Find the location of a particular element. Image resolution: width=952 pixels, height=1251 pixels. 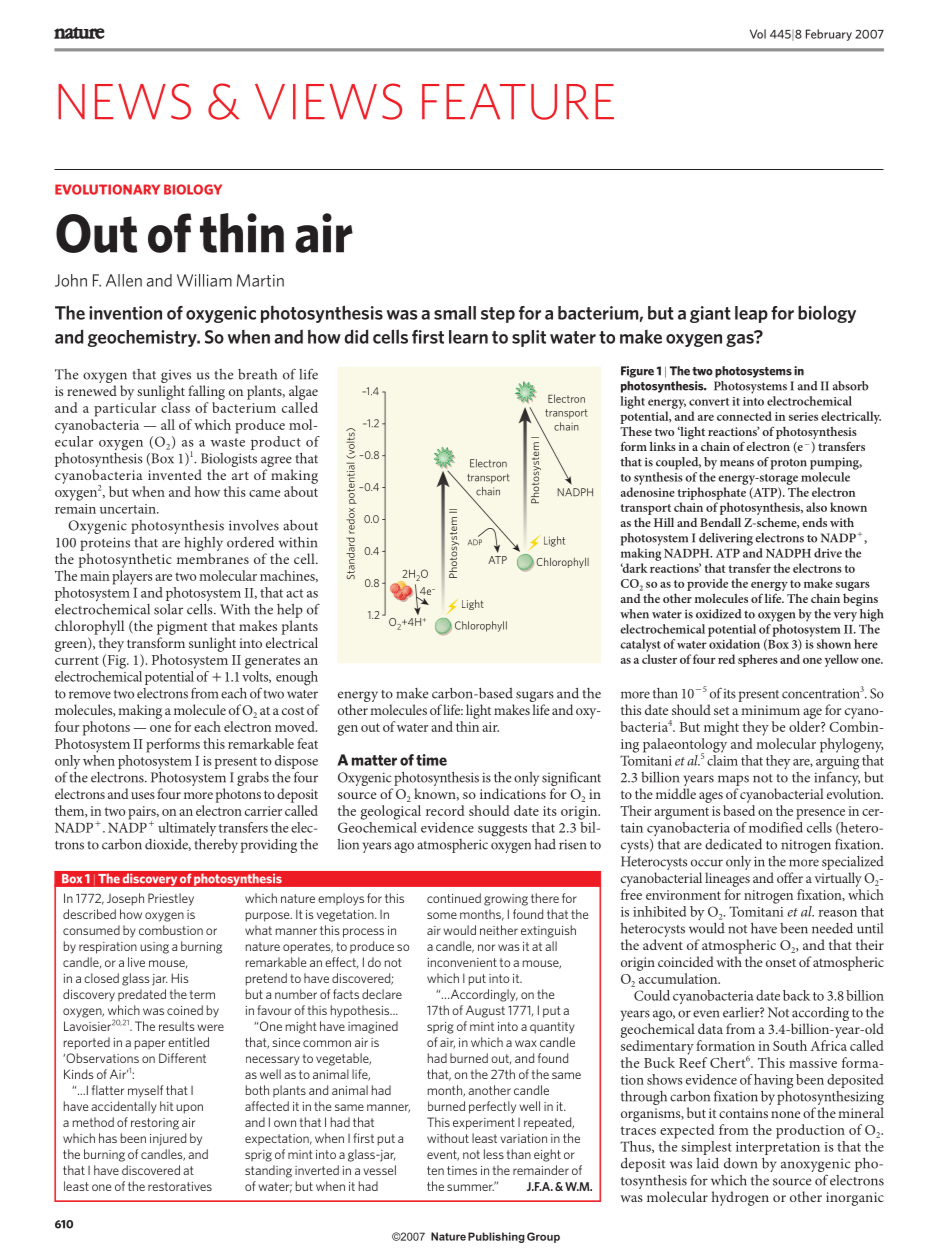

series is located at coordinates (803, 416).
